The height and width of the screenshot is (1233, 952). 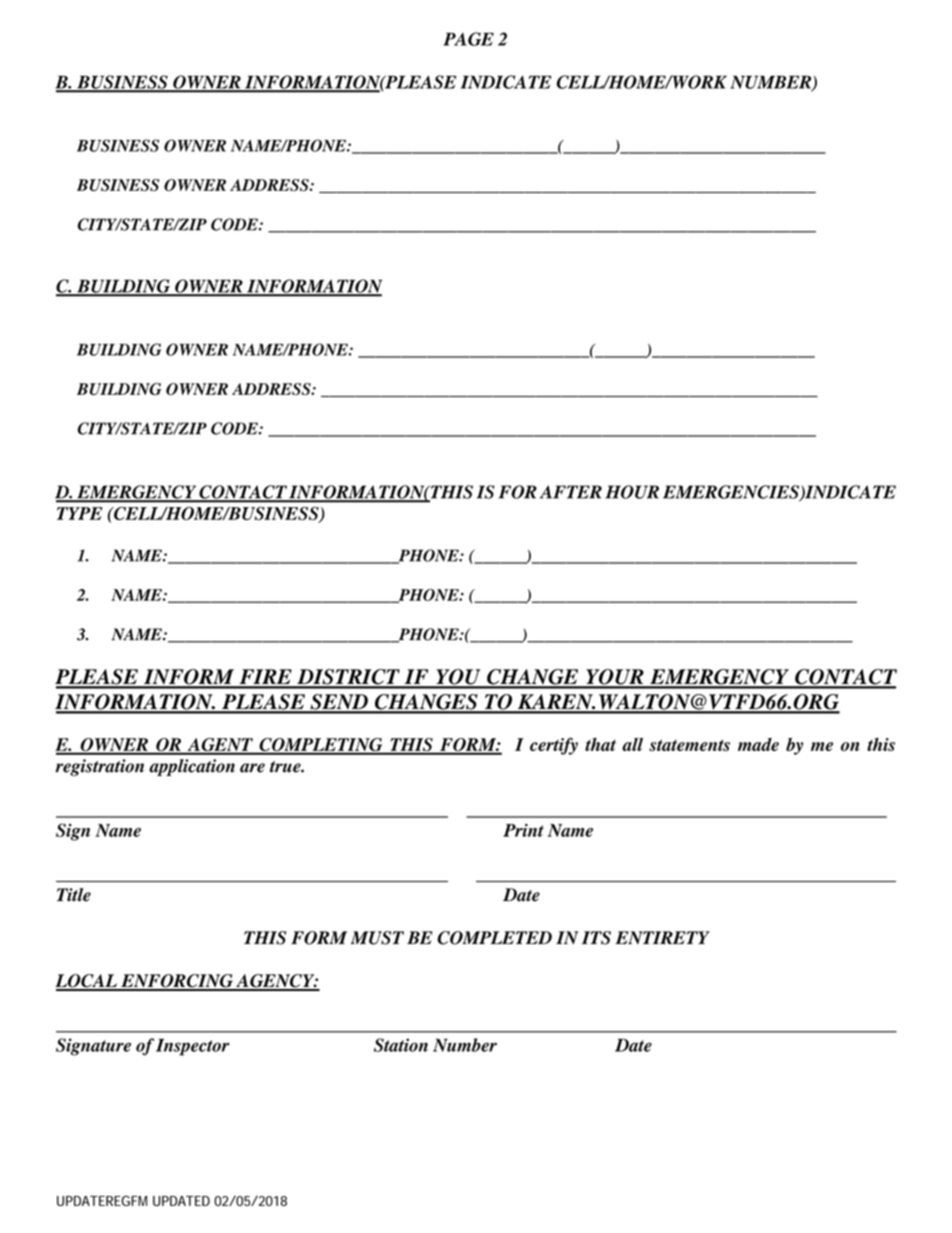 I want to click on TYPE, so click(x=80, y=513).
